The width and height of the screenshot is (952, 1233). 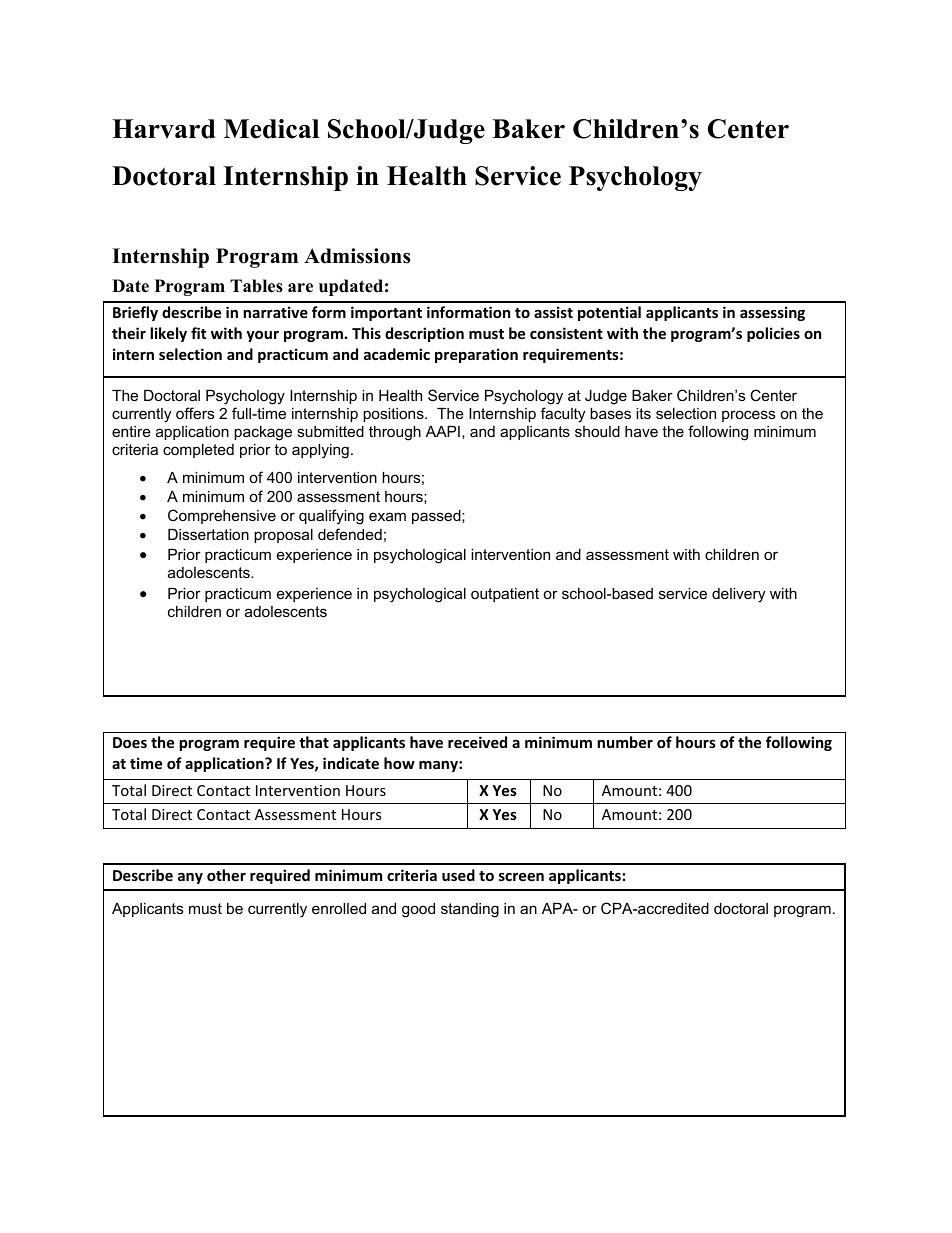 I want to click on delivery, so click(x=738, y=595).
